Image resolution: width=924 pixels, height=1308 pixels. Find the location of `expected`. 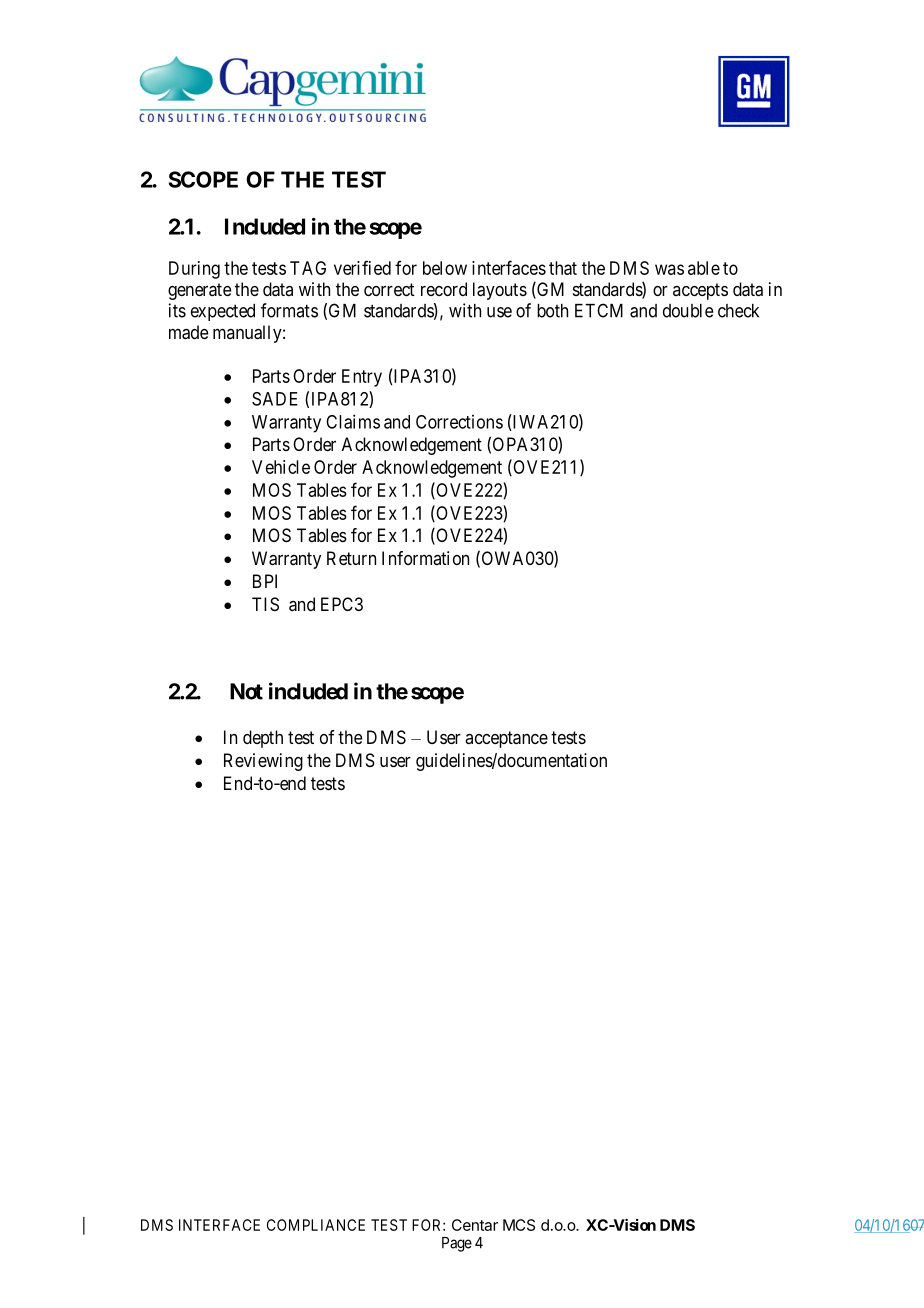

expected is located at coordinates (223, 312).
